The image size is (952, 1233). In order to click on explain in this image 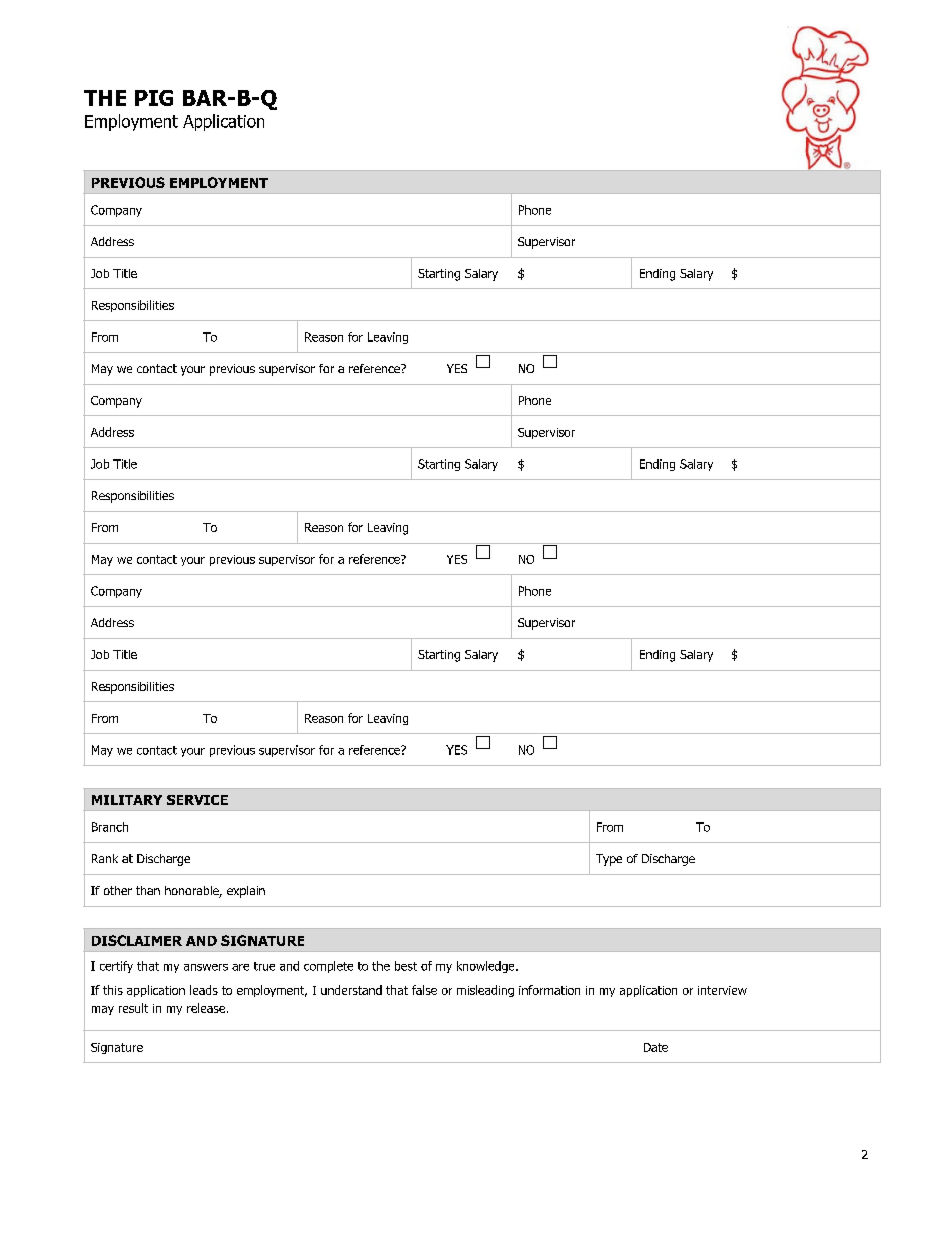, I will do `click(246, 892)`.
